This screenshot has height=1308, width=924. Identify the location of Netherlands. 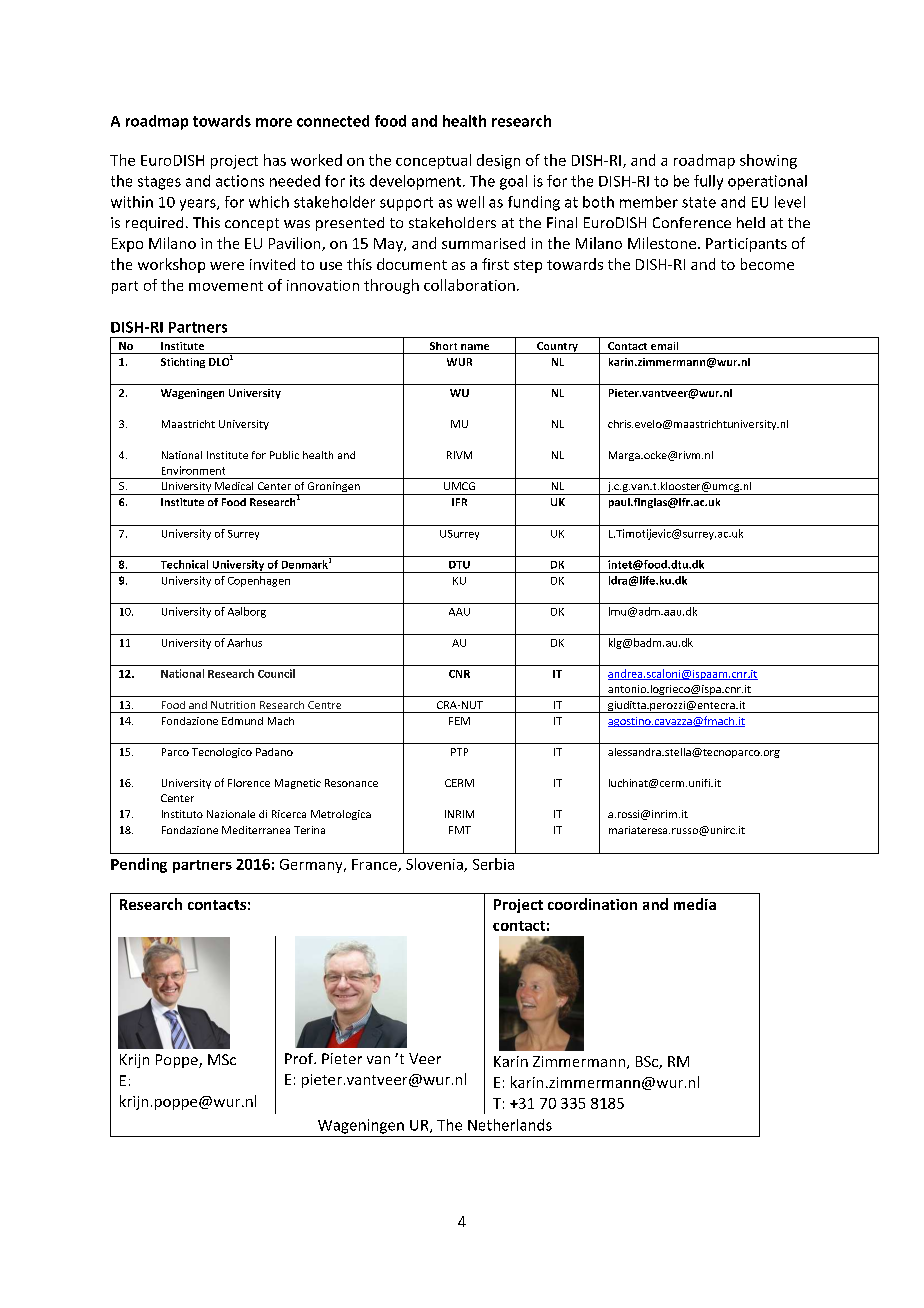
(510, 1125).
